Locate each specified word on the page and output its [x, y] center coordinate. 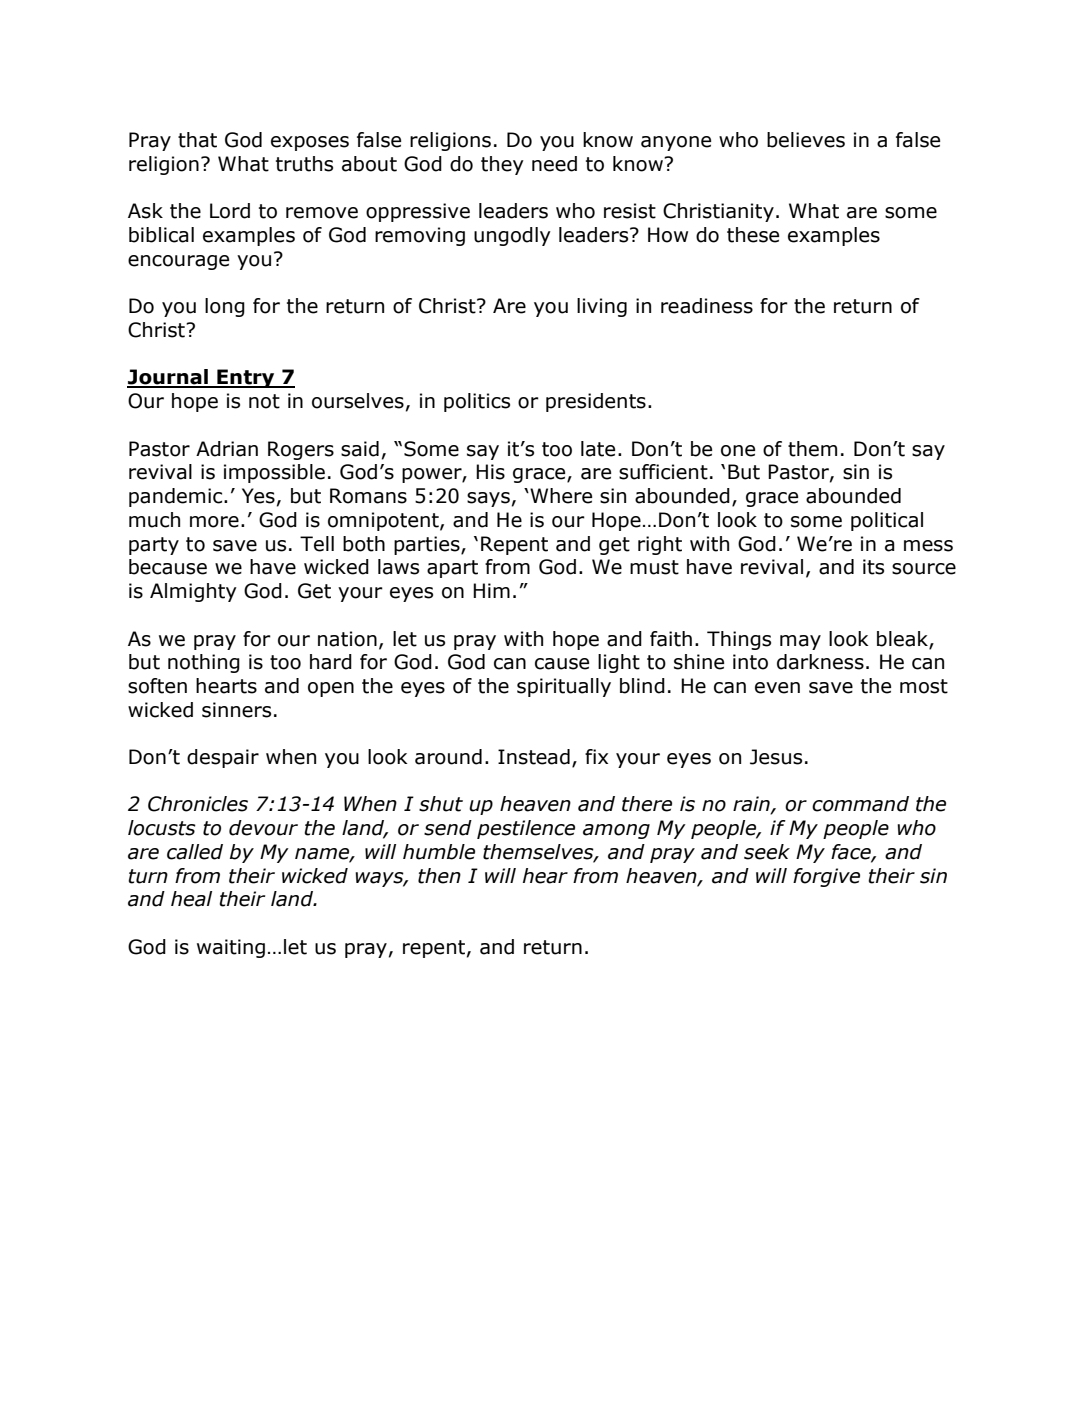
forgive [826, 877]
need [554, 164]
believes [806, 140]
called [195, 852]
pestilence [526, 829]
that [197, 140]
